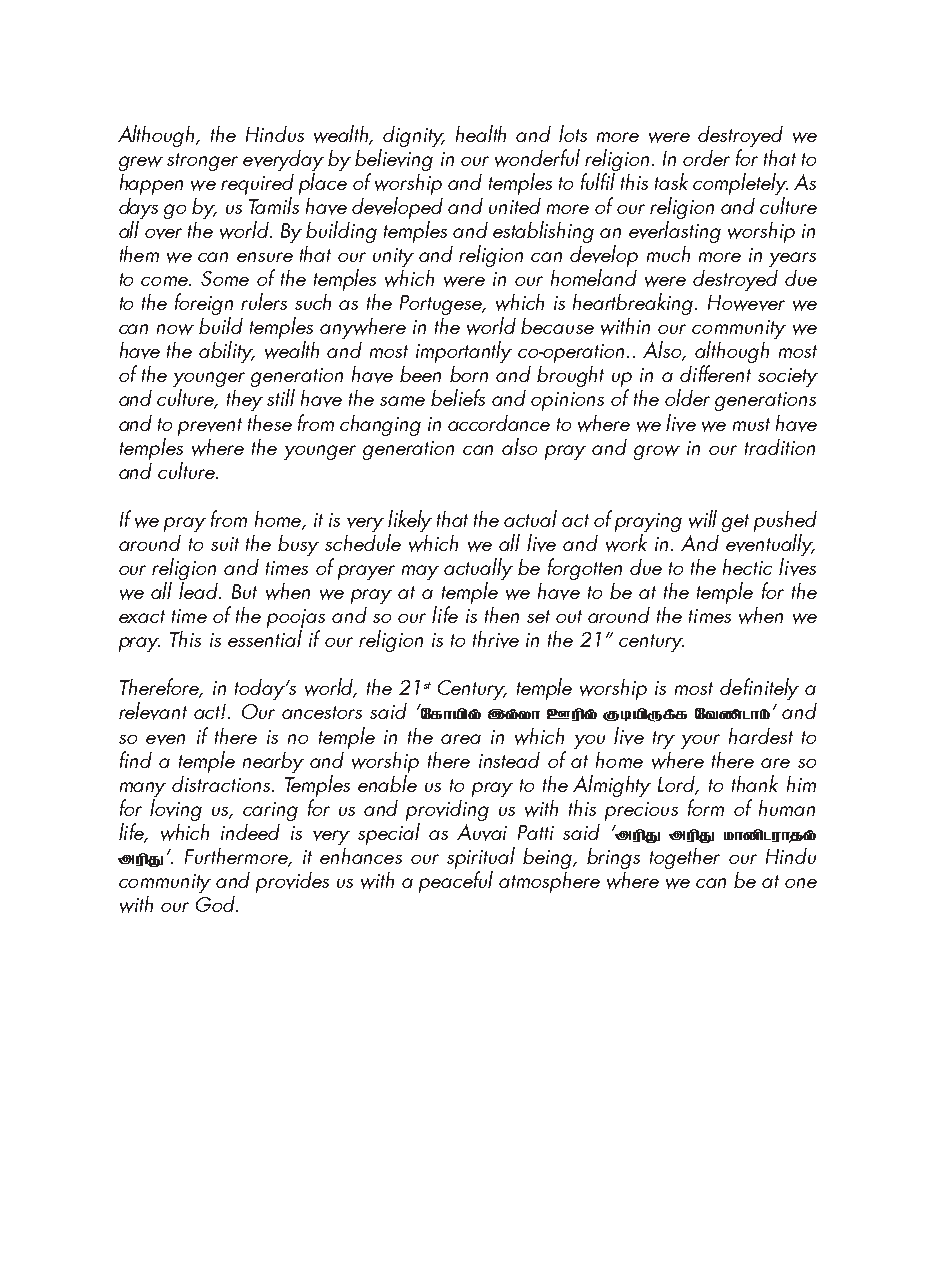  Describe the element at coordinates (225, 544) in the screenshot. I see `suit` at that location.
